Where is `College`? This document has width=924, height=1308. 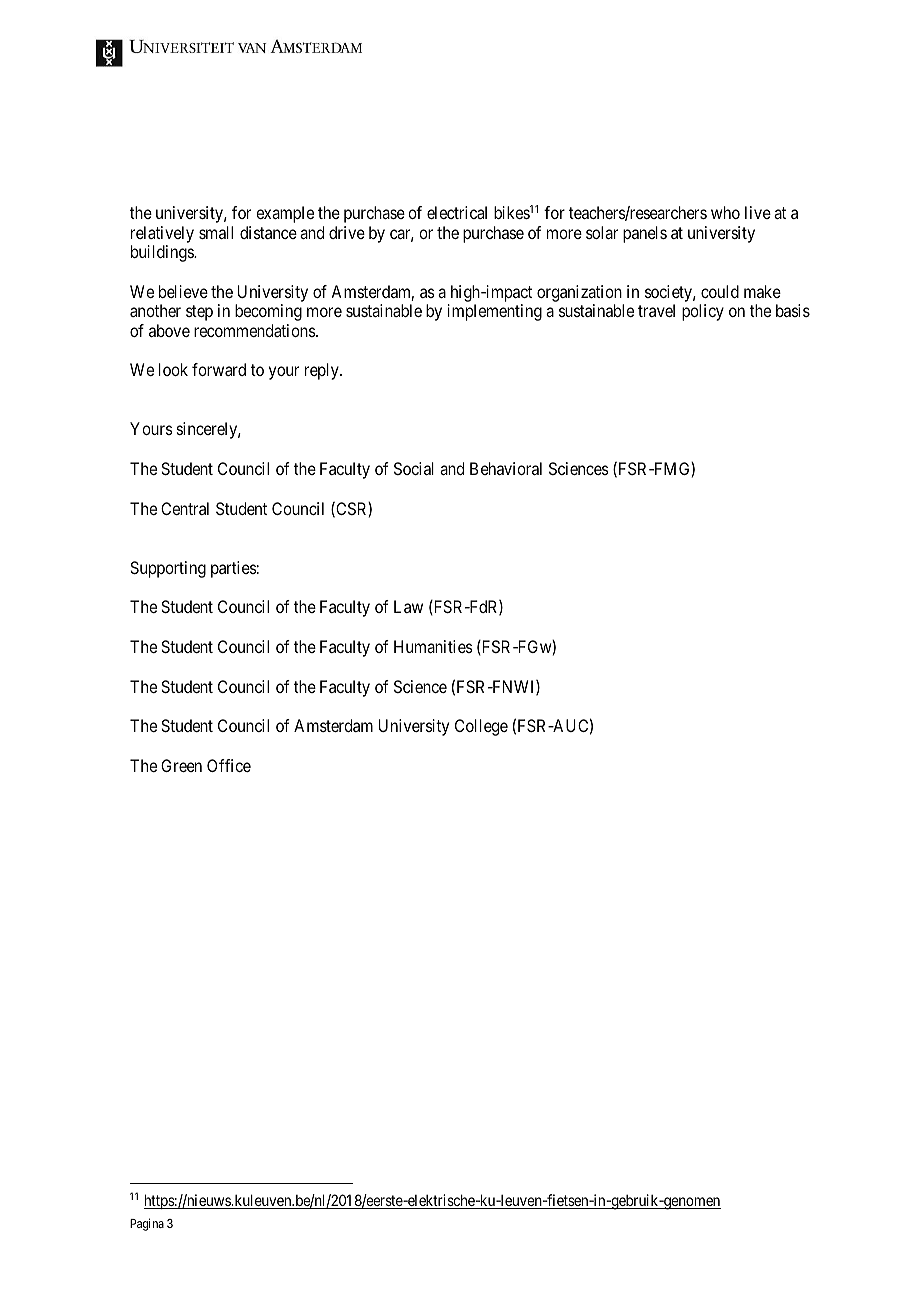
College is located at coordinates (481, 727).
